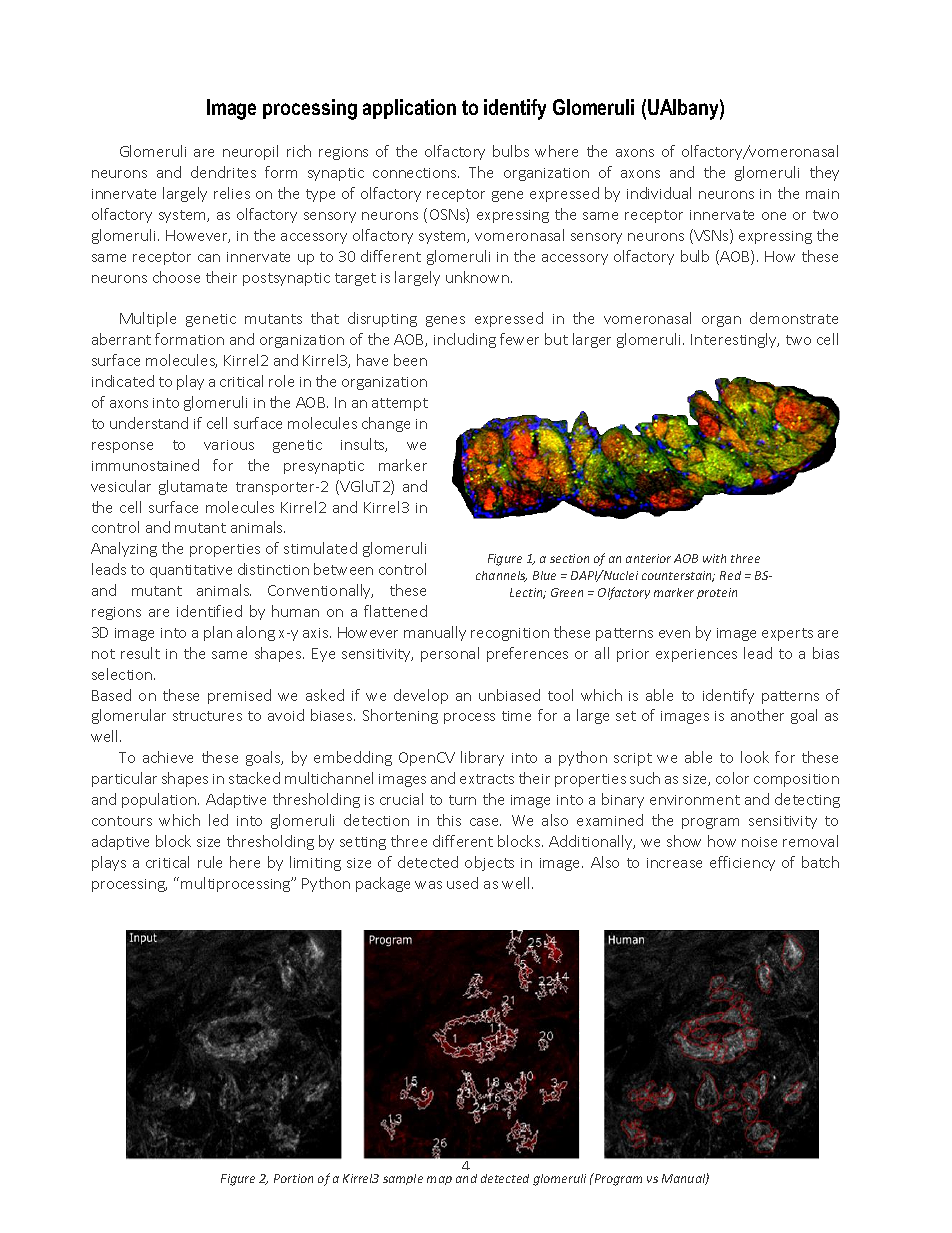 The height and width of the screenshot is (1233, 952). Describe the element at coordinates (386, 424) in the screenshot. I see `change` at that location.
